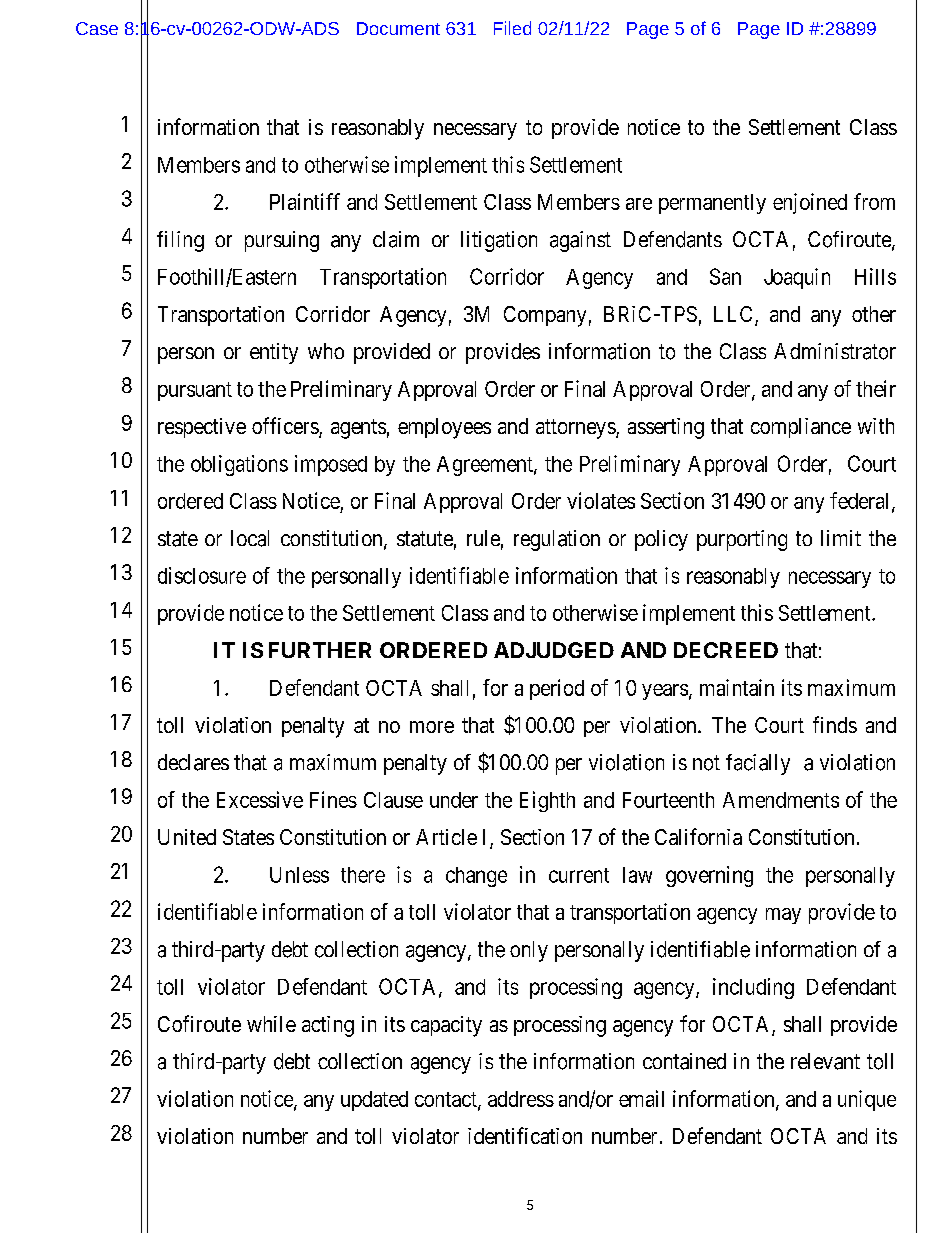 The image size is (952, 1233). Describe the element at coordinates (271, 1024) in the image. I see `while` at that location.
